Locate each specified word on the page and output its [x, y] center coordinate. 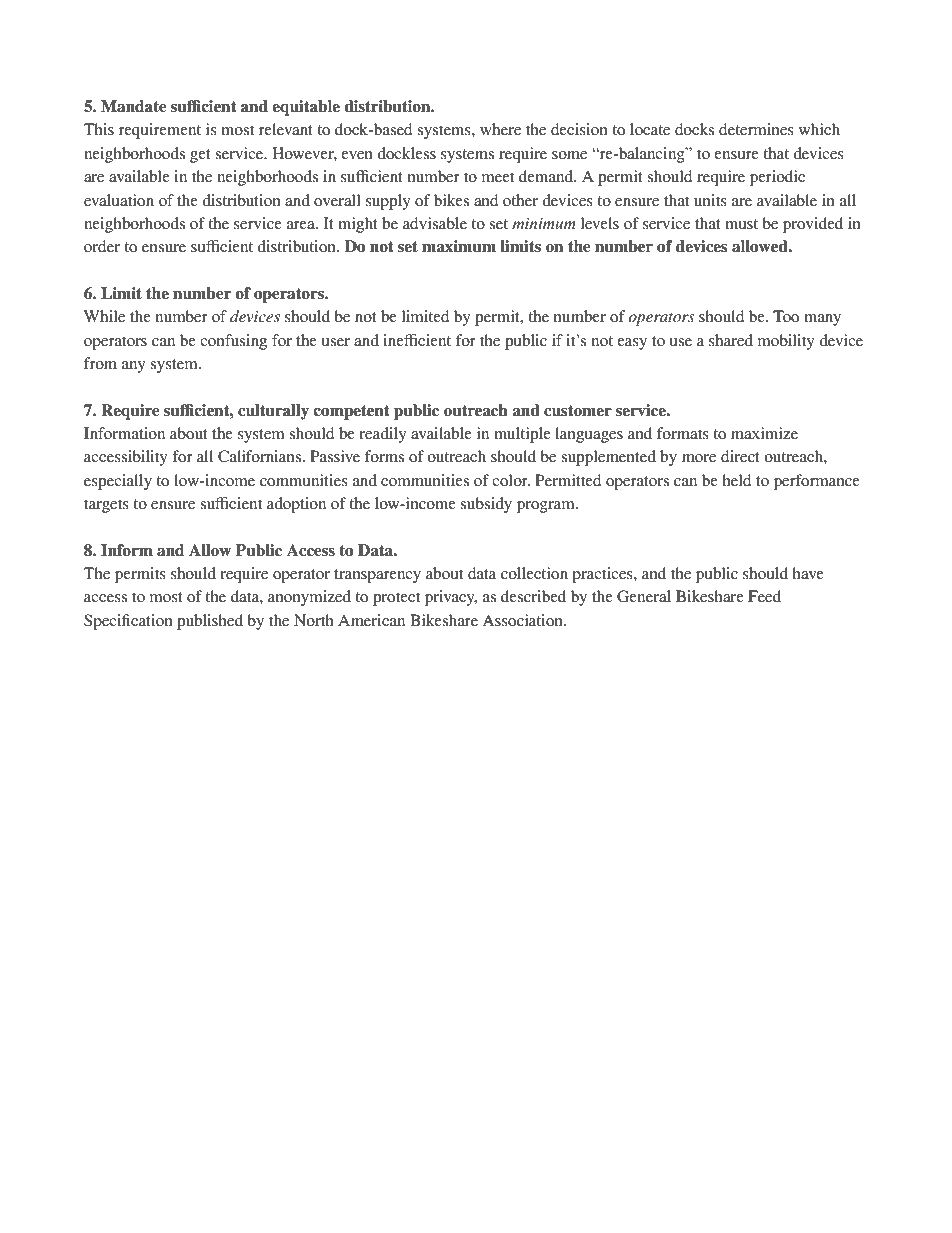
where [500, 129]
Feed [764, 596]
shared [731, 340]
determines [756, 129]
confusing [233, 342]
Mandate [134, 106]
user [336, 342]
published [210, 622]
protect [396, 599]
